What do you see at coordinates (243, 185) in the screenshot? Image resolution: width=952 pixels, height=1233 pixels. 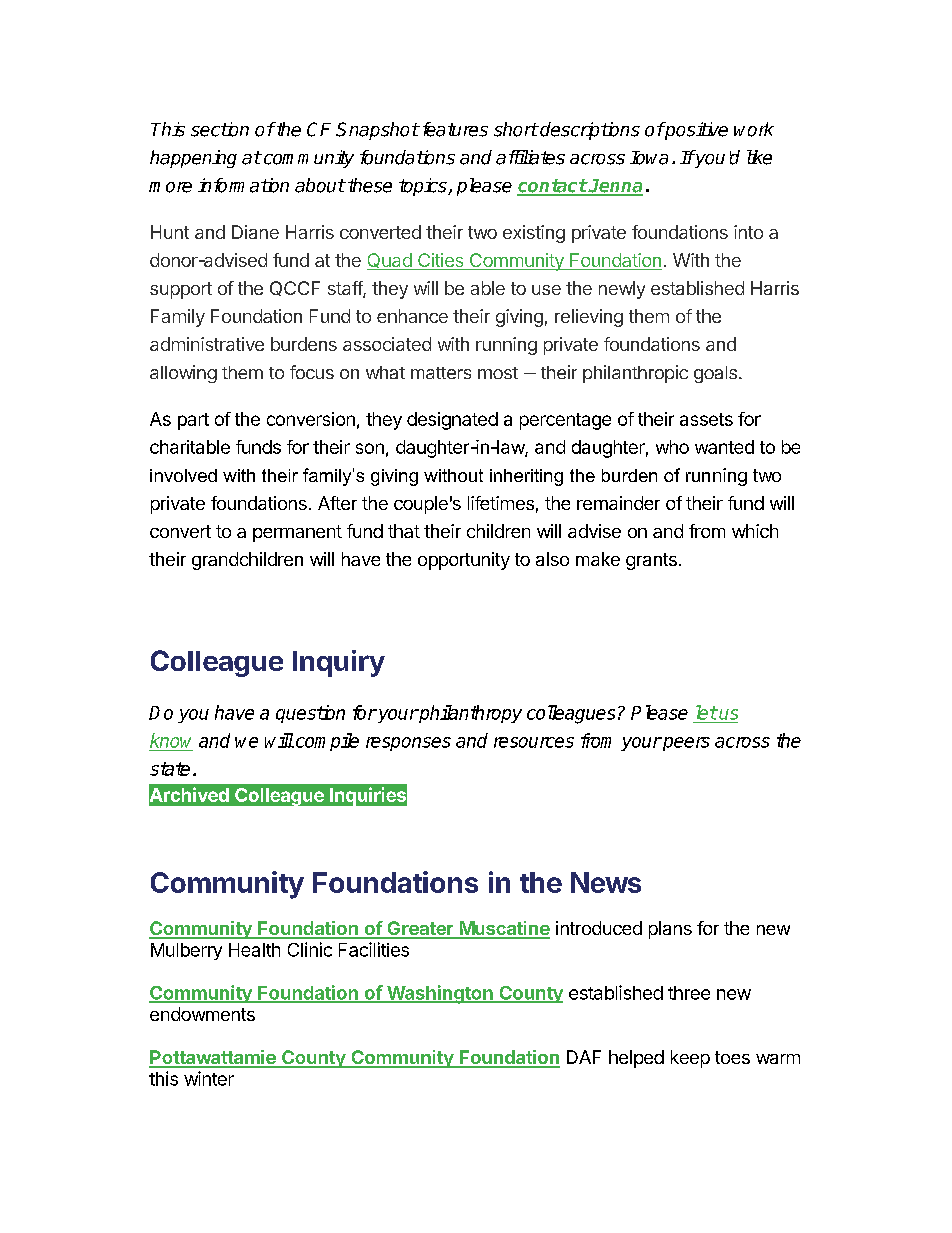 I see `information` at bounding box center [243, 185].
